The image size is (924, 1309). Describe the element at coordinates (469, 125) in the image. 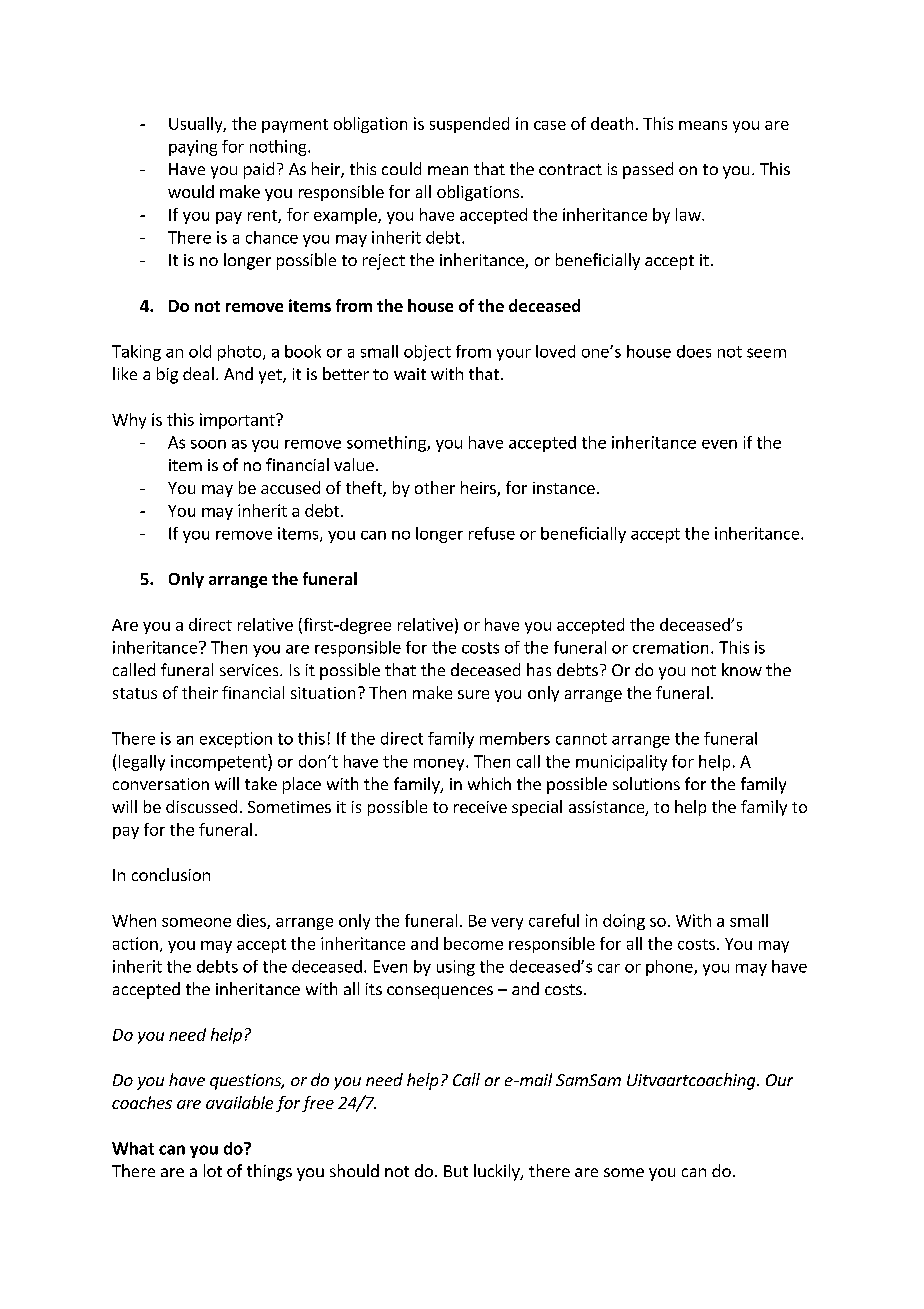

I see `suspended` at that location.
